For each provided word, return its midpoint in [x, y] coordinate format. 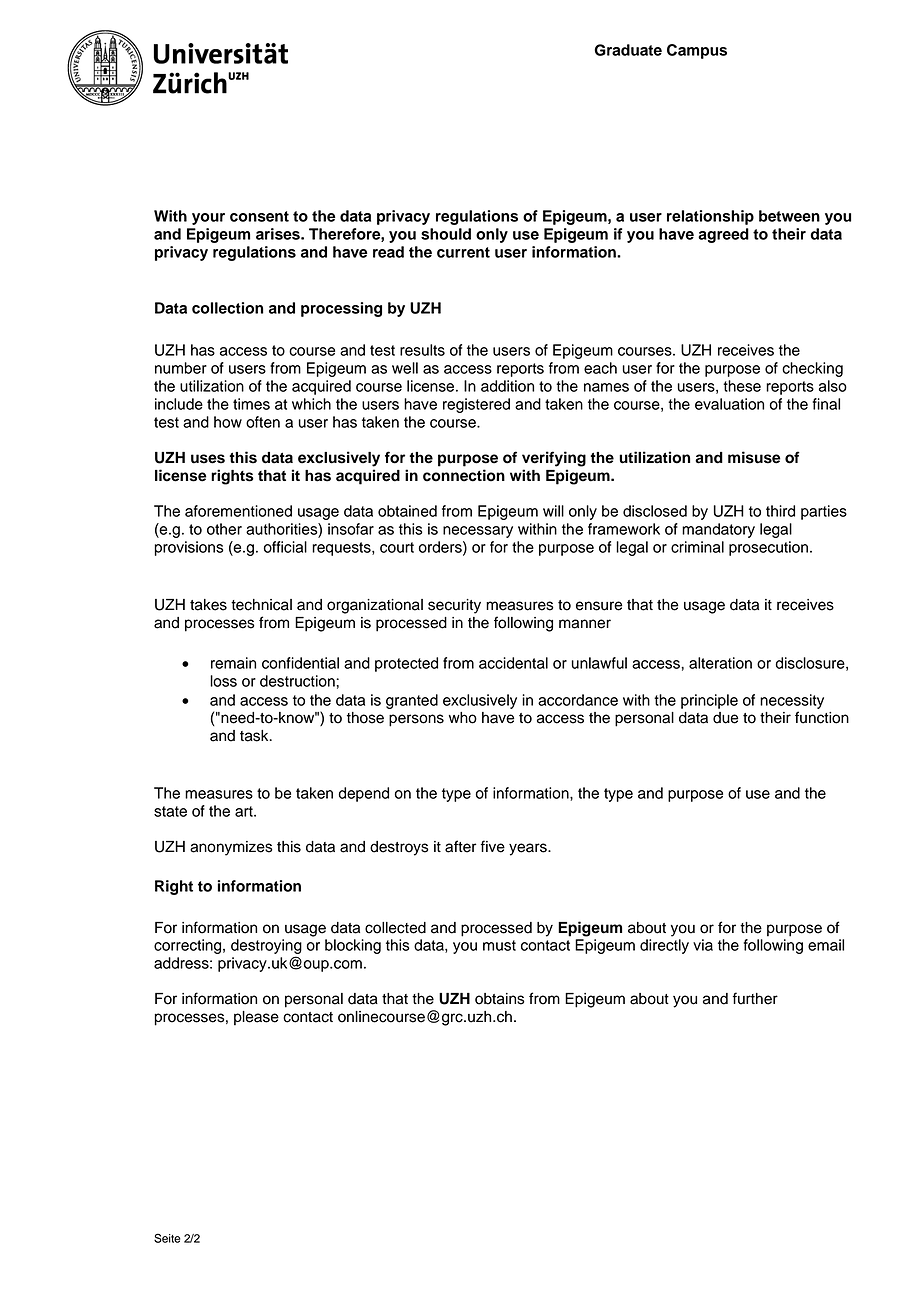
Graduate [628, 50]
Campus [697, 51]
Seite [167, 1238]
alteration [720, 663]
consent [259, 216]
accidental [513, 663]
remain [233, 663]
